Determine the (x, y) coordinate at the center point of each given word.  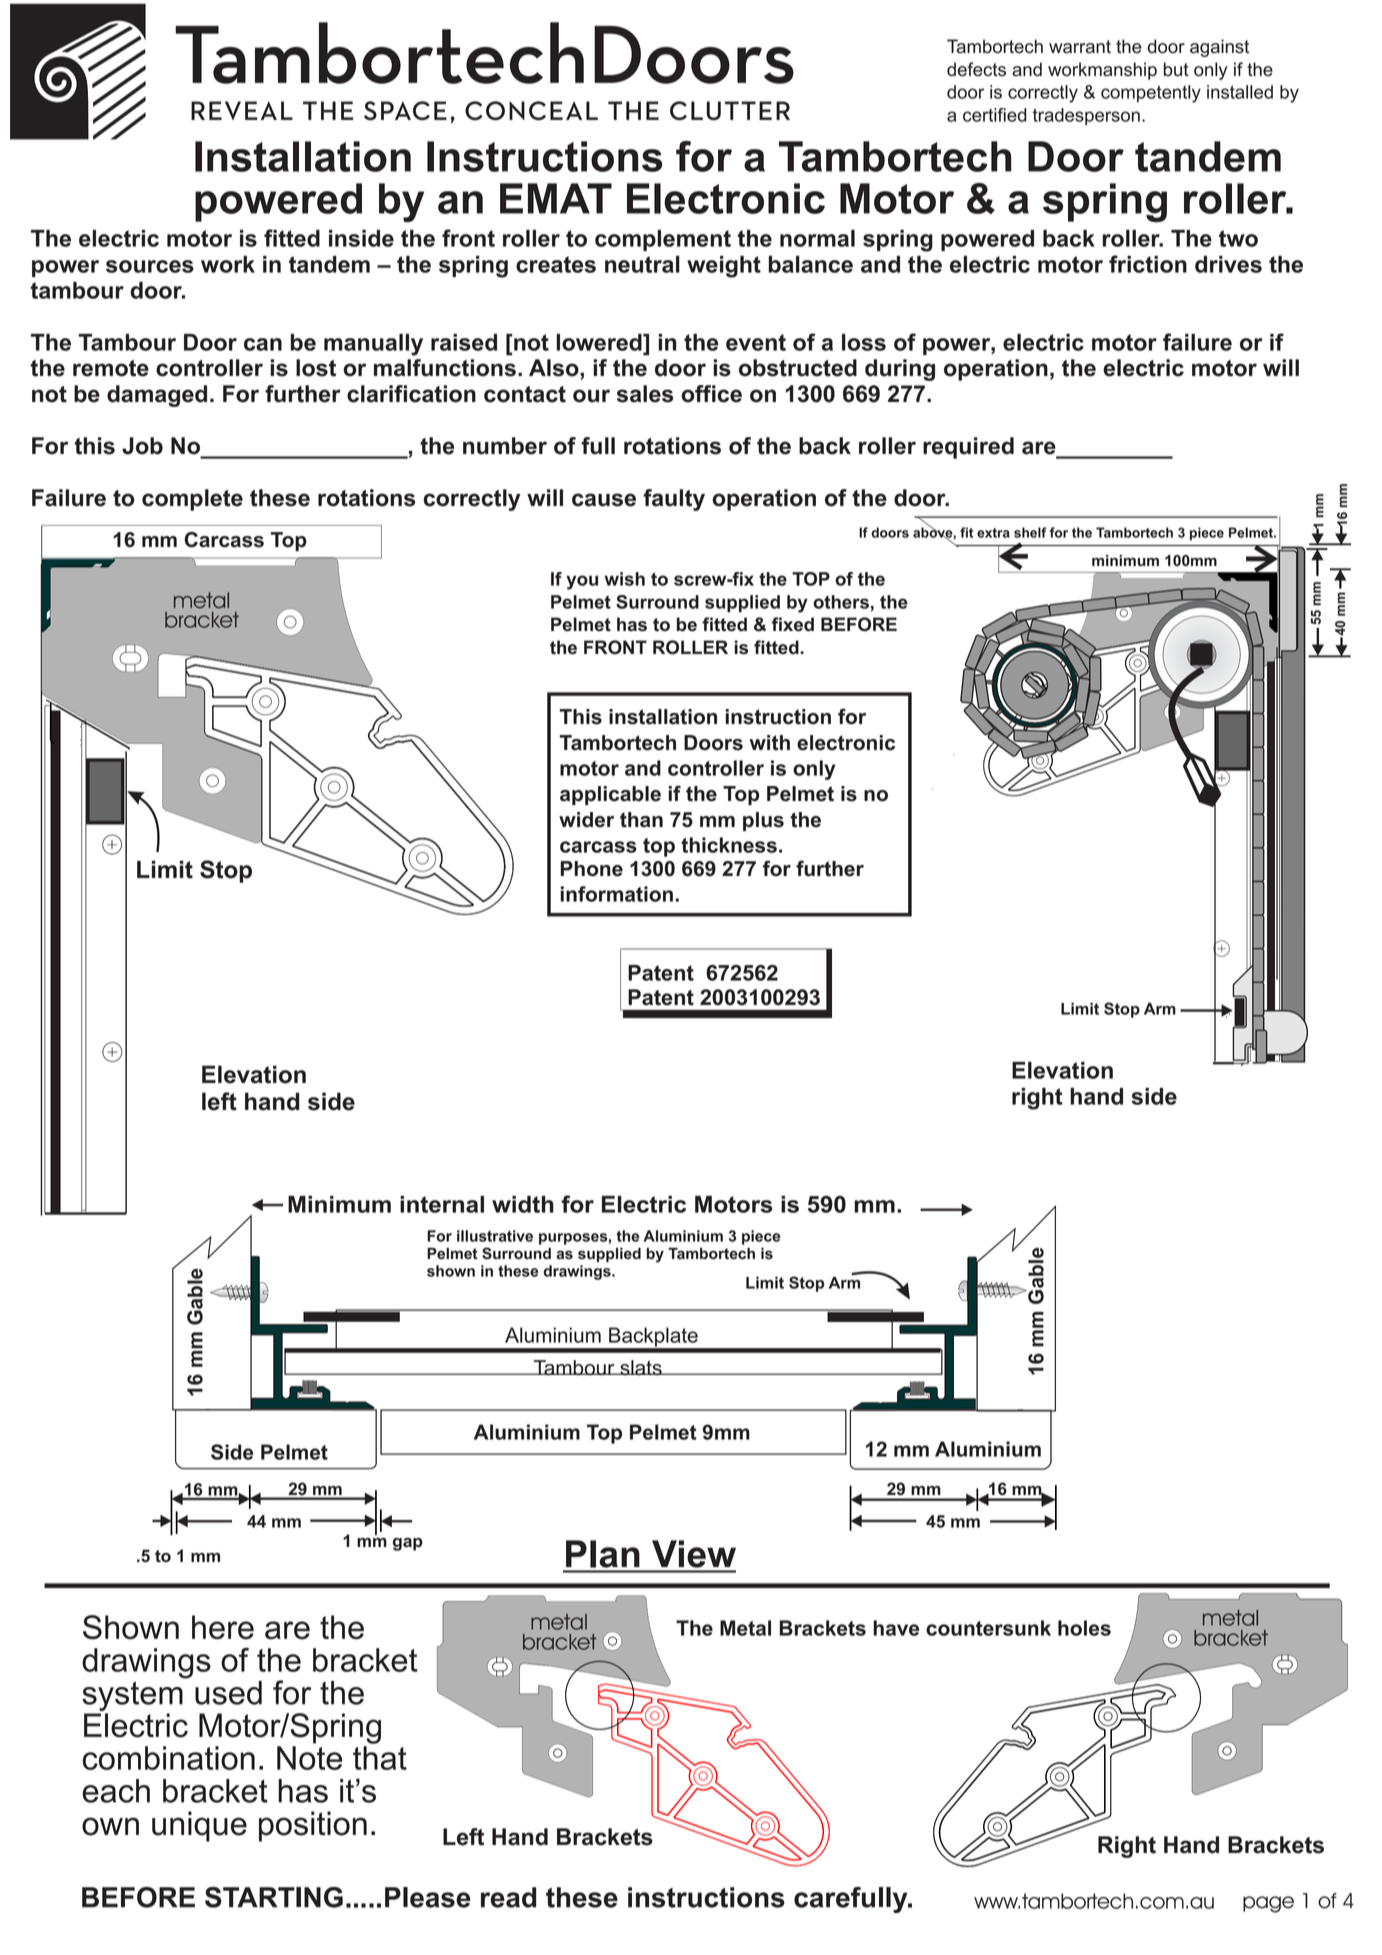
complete (192, 500)
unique (199, 1826)
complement (663, 240)
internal (442, 1204)
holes (1084, 1628)
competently (1151, 94)
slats (641, 1368)
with (769, 743)
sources (150, 266)
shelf (1030, 532)
